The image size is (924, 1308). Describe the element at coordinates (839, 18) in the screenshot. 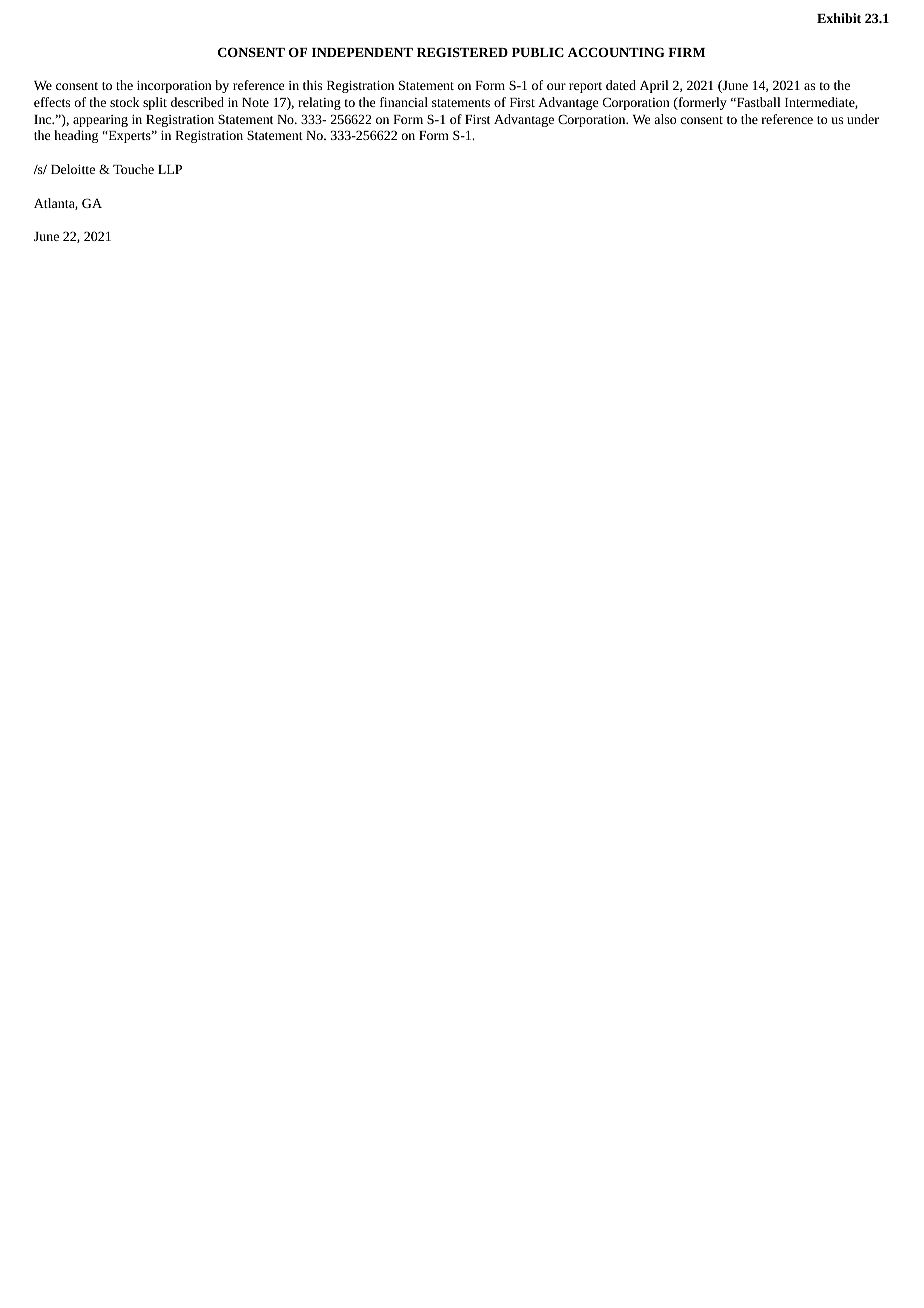

I see `Exhibit` at that location.
